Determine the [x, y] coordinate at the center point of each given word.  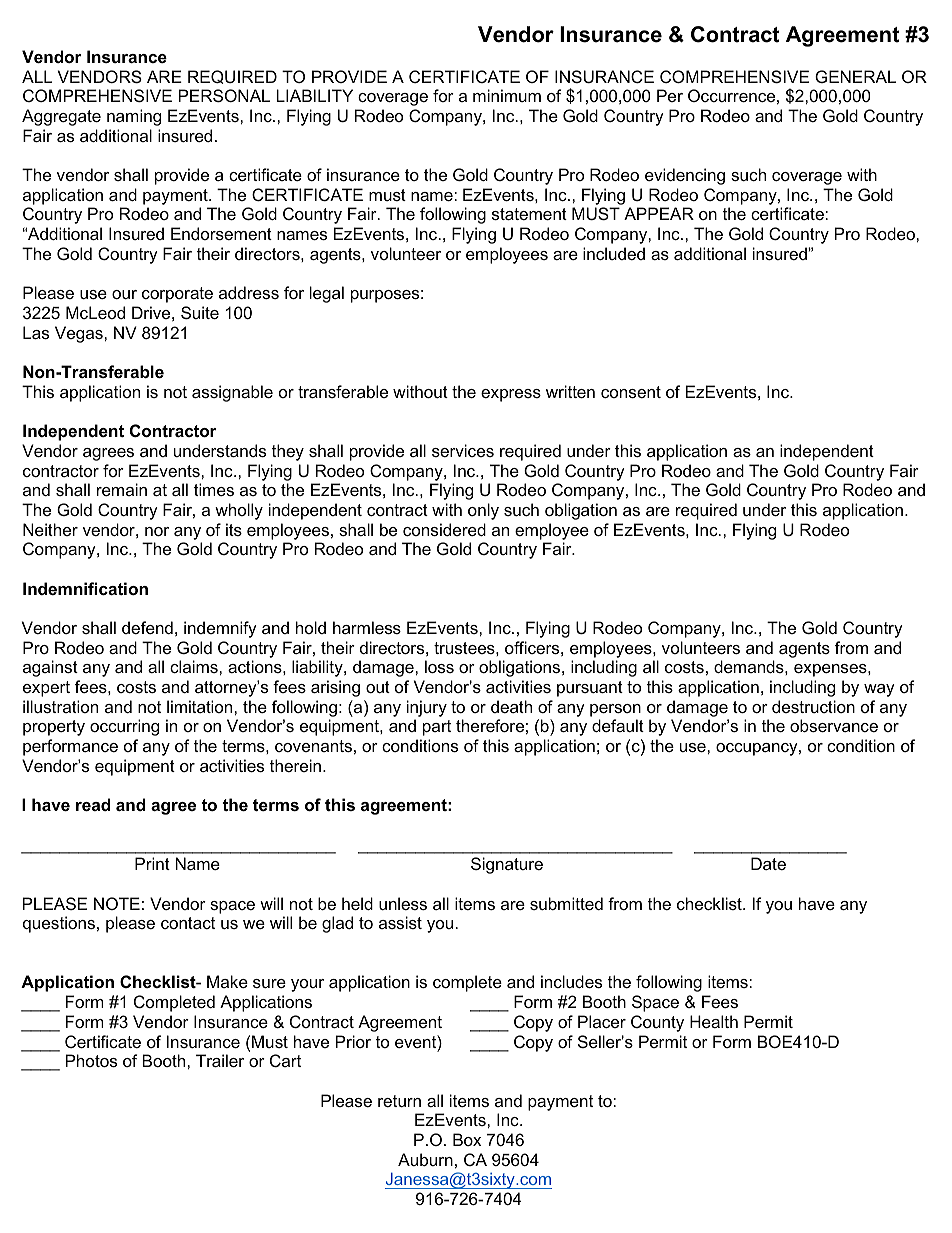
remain [122, 489]
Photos [91, 1060]
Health [714, 1021]
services [463, 450]
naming [134, 117]
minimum [507, 95]
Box [467, 1139]
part [437, 728]
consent [631, 392]
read [93, 804]
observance [834, 725]
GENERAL [855, 76]
